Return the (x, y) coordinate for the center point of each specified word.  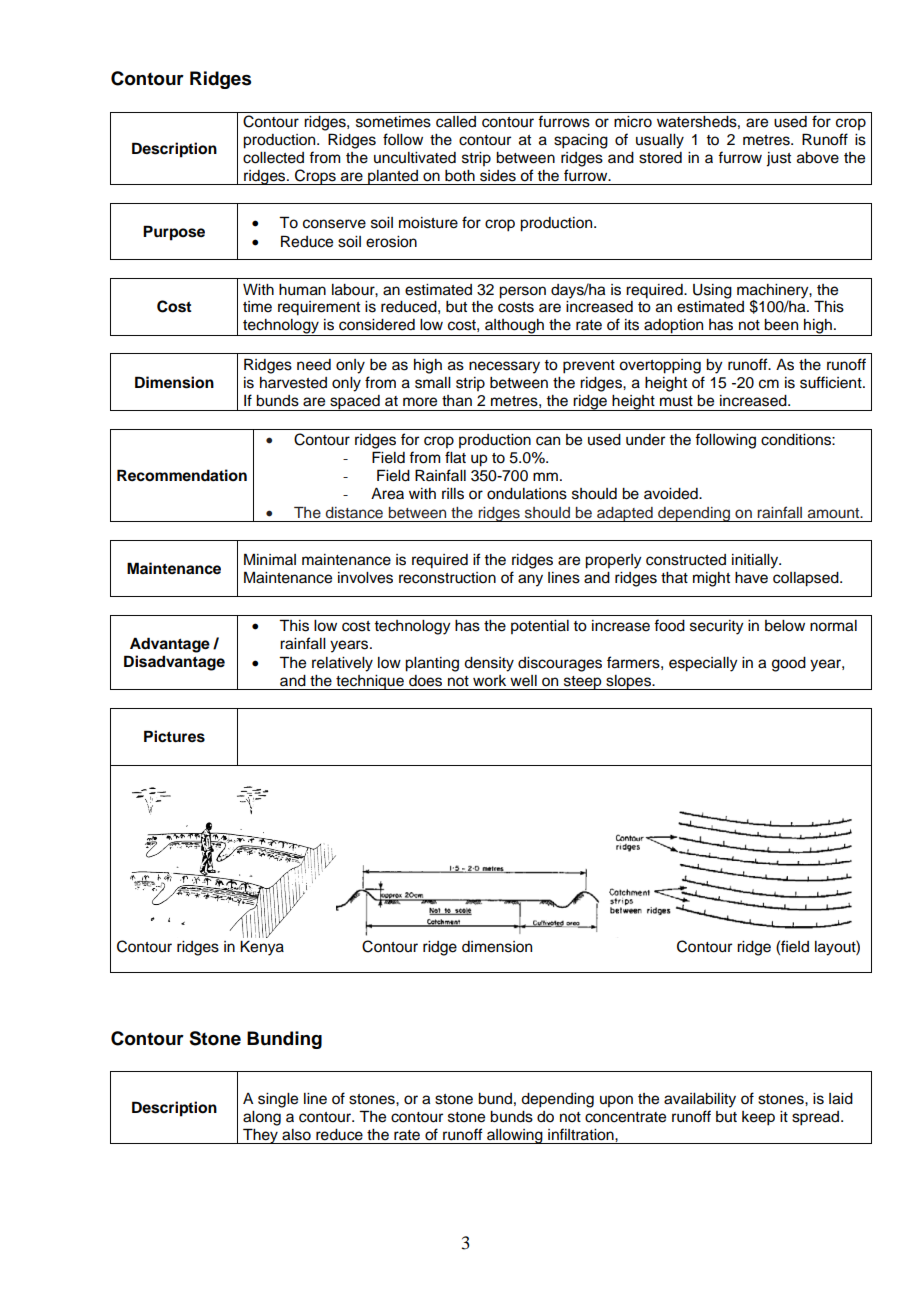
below (785, 626)
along (262, 1118)
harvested (293, 383)
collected (273, 158)
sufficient (832, 382)
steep (583, 683)
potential (540, 627)
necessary (504, 367)
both (460, 176)
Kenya (262, 948)
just (778, 159)
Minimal (270, 559)
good (789, 664)
